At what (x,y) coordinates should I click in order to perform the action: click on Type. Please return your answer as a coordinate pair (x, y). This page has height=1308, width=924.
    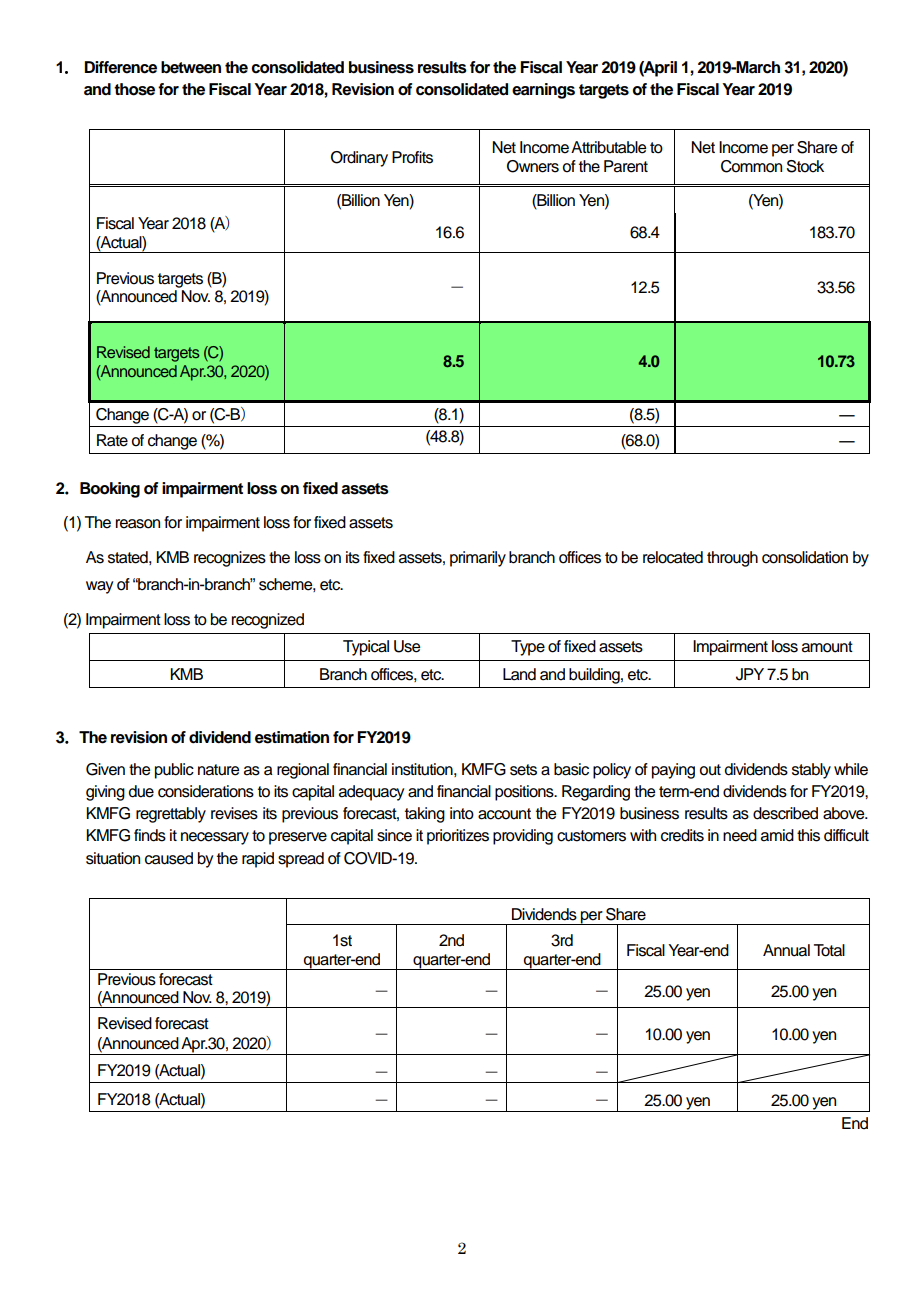
    Looking at the image, I should click on (528, 648).
